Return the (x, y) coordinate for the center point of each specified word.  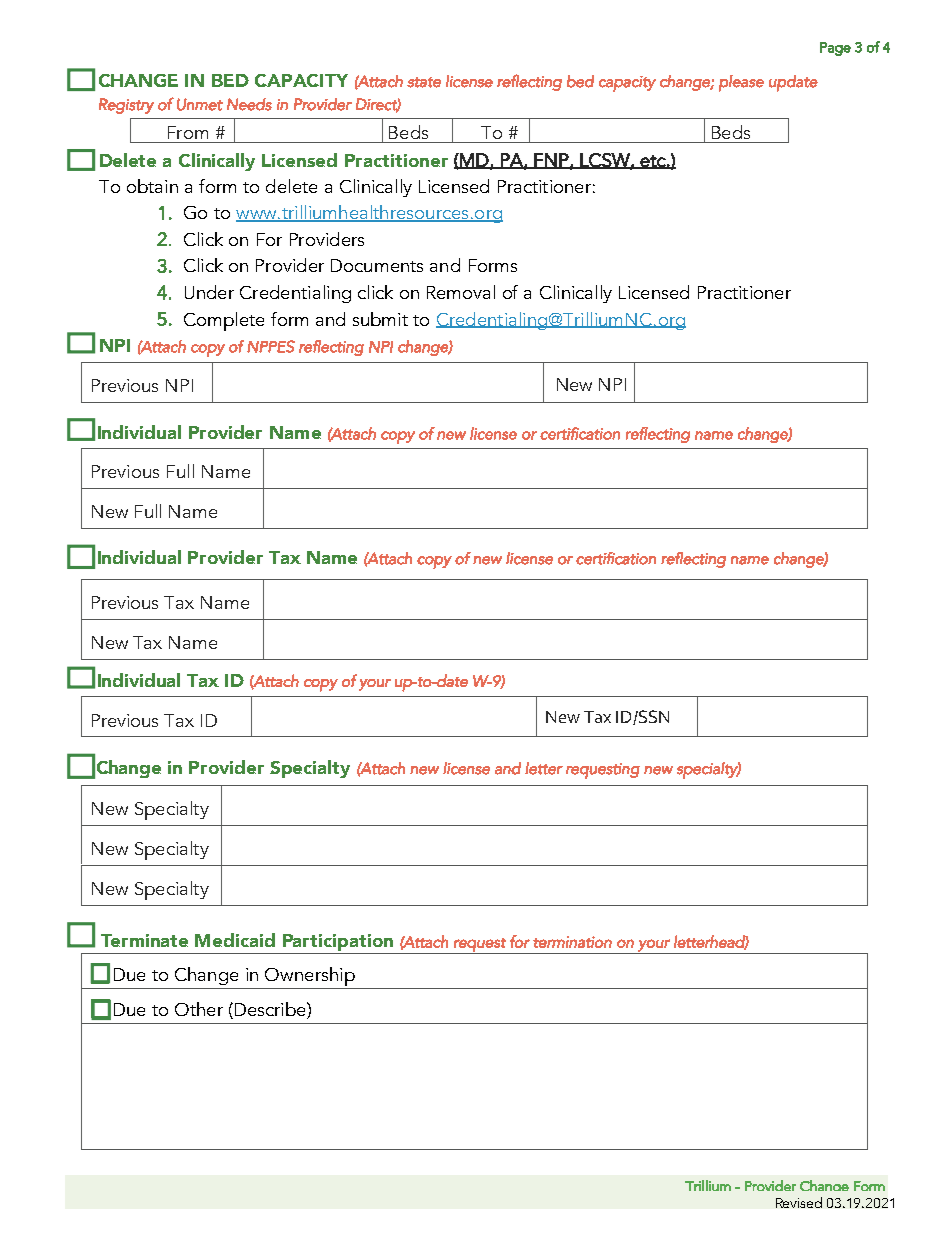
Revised (799, 1202)
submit (380, 319)
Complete (224, 321)
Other (199, 1009)
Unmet (200, 104)
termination (572, 942)
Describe (270, 1009)
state (424, 82)
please (741, 83)
